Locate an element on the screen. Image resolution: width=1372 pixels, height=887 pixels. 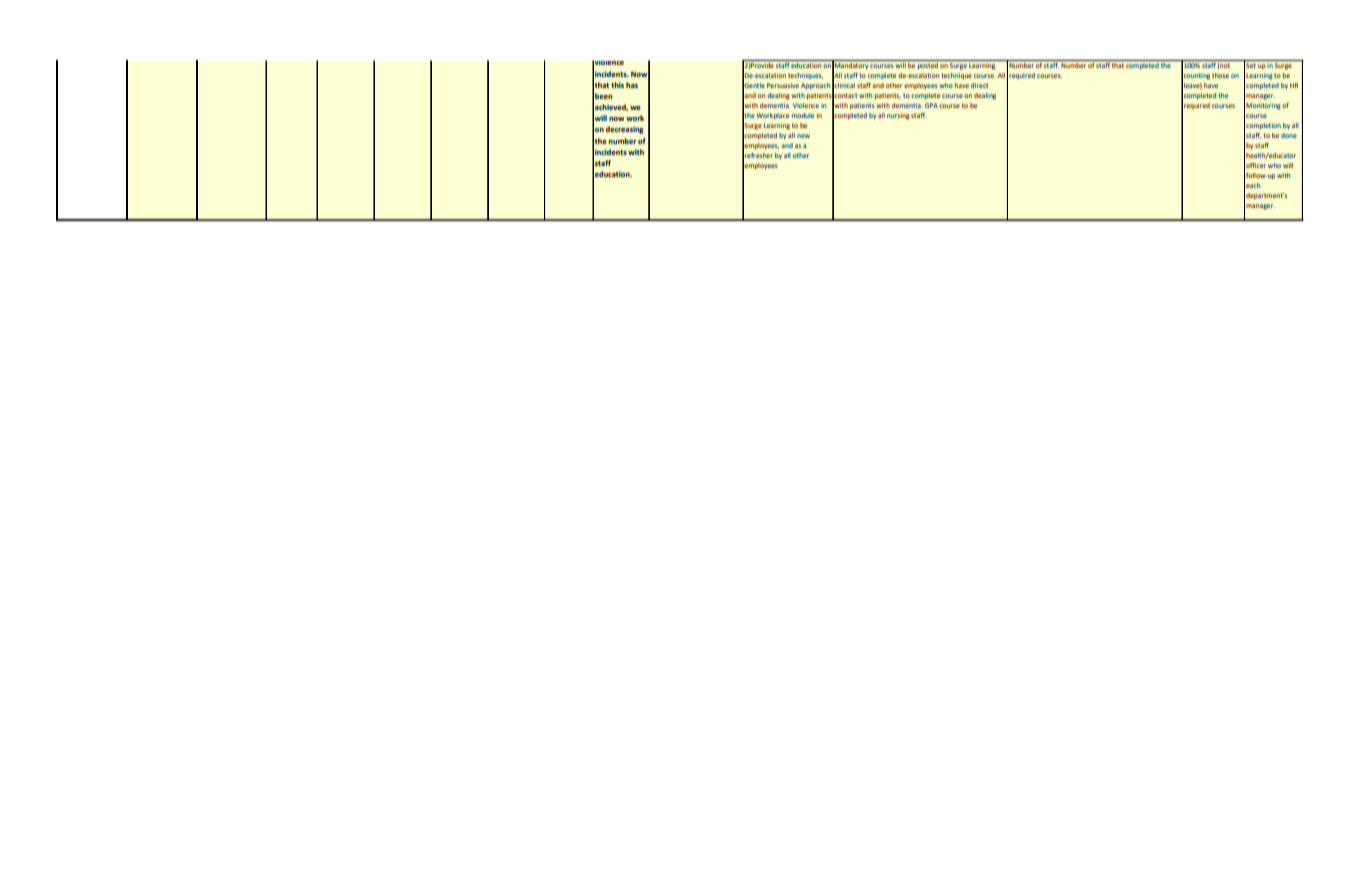
has is located at coordinates (632, 85).
